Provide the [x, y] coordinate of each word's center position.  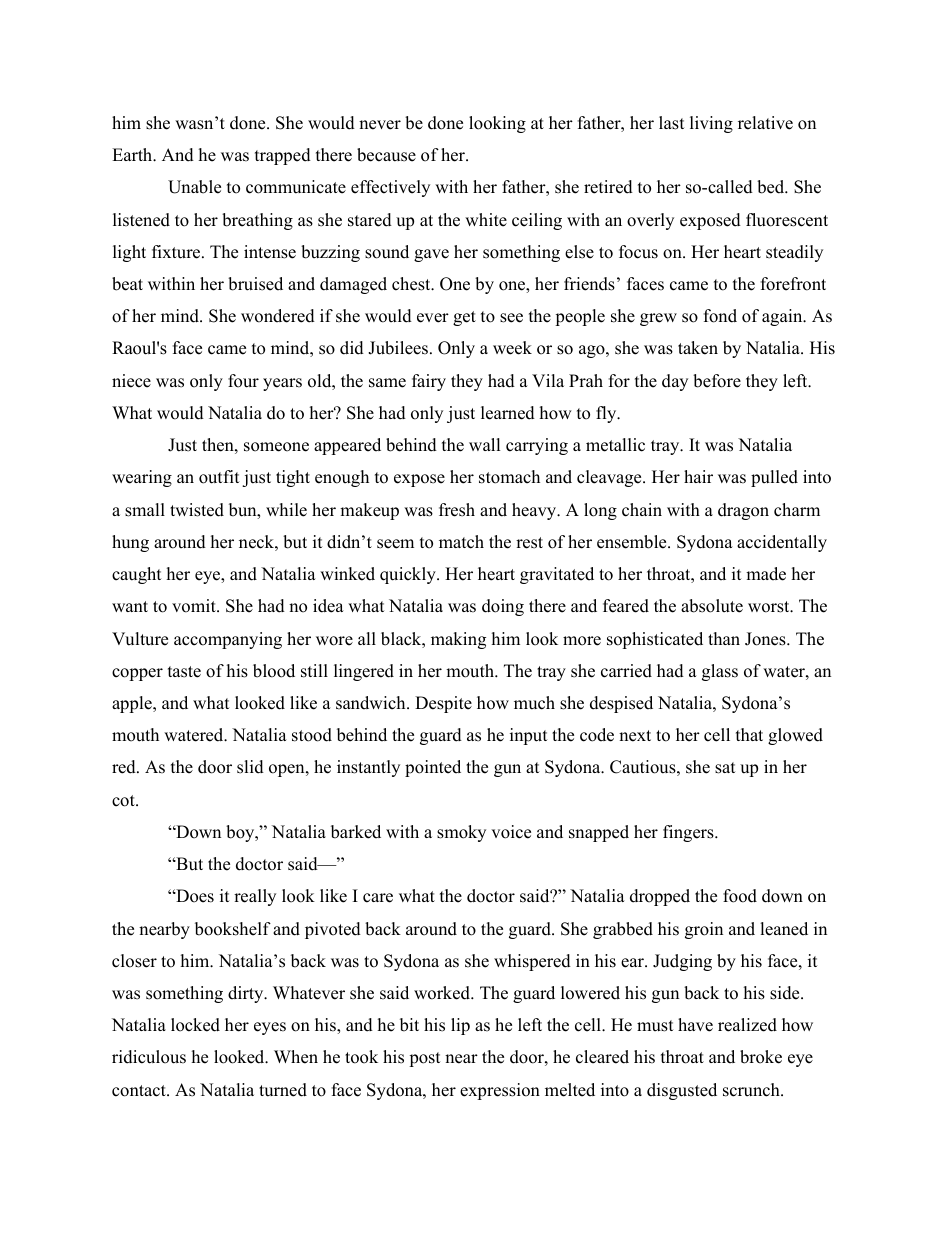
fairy [429, 382]
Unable [194, 187]
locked [195, 1025]
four [243, 381]
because [386, 155]
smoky [461, 833]
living [711, 124]
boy [241, 833]
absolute [712, 606]
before [717, 381]
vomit [195, 606]
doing [503, 607]
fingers [689, 833]
